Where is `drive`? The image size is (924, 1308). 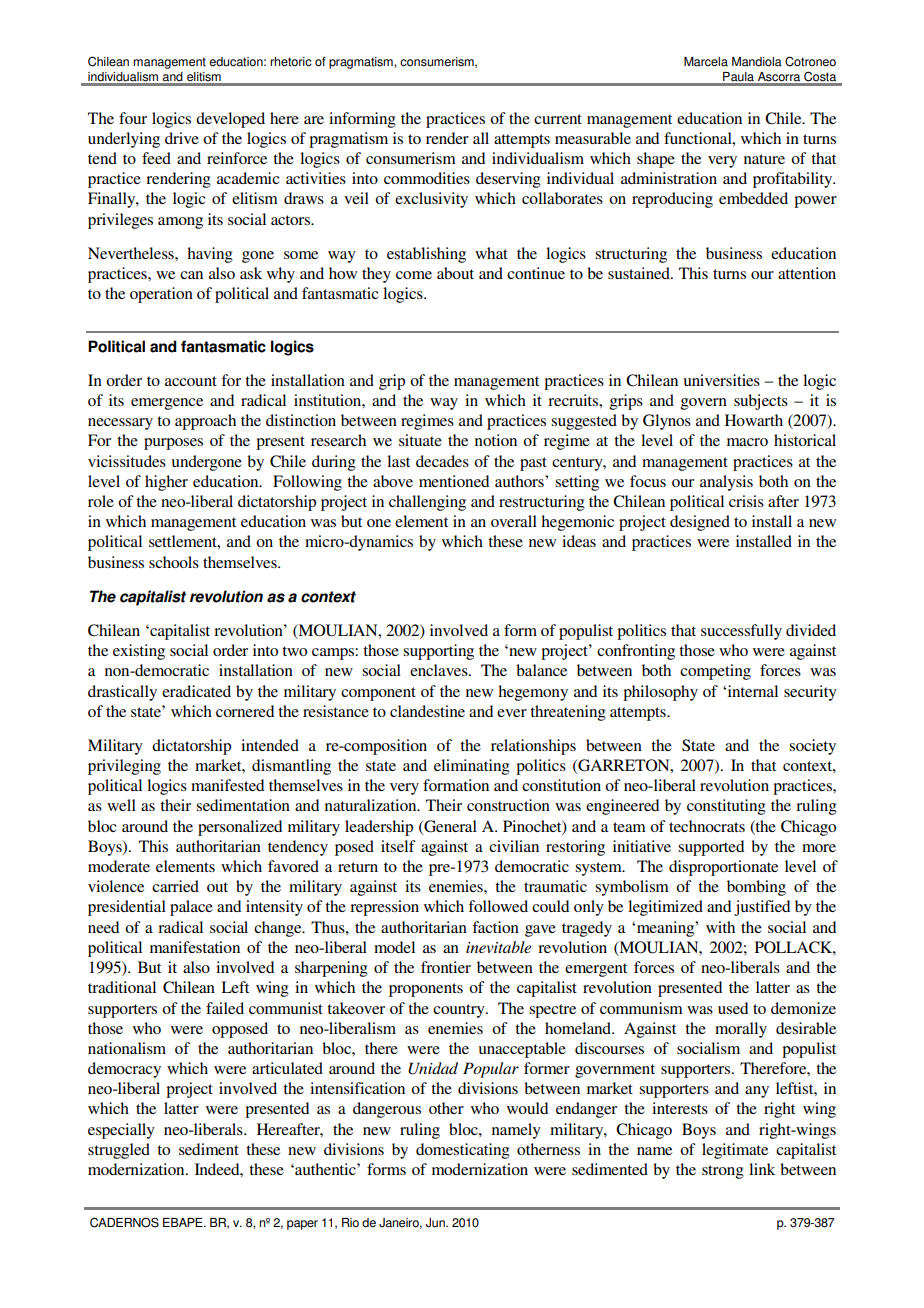
drive is located at coordinates (182, 138).
